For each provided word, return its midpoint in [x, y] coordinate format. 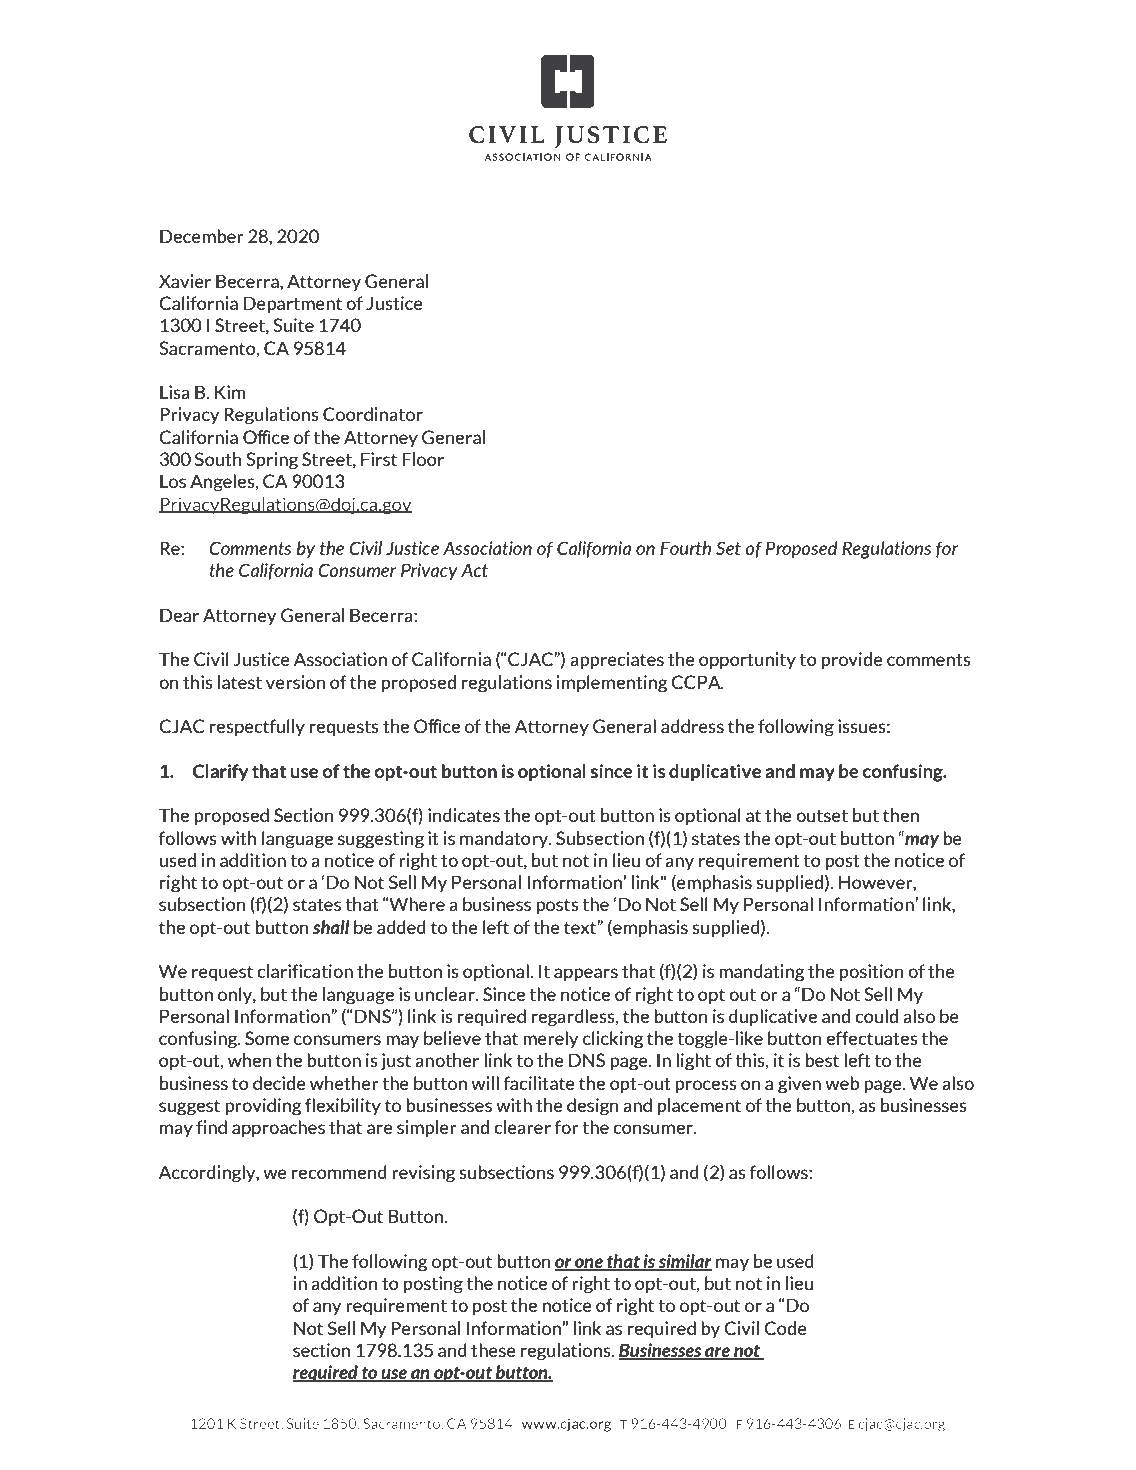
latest [240, 682]
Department [293, 305]
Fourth [685, 548]
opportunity [747, 660]
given [799, 1085]
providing [263, 1107]
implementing [612, 684]
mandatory [505, 839]
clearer [522, 1127]
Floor [423, 459]
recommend [339, 1172]
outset [822, 815]
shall [331, 927]
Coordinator [373, 414]
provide [852, 660]
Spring [272, 461]
